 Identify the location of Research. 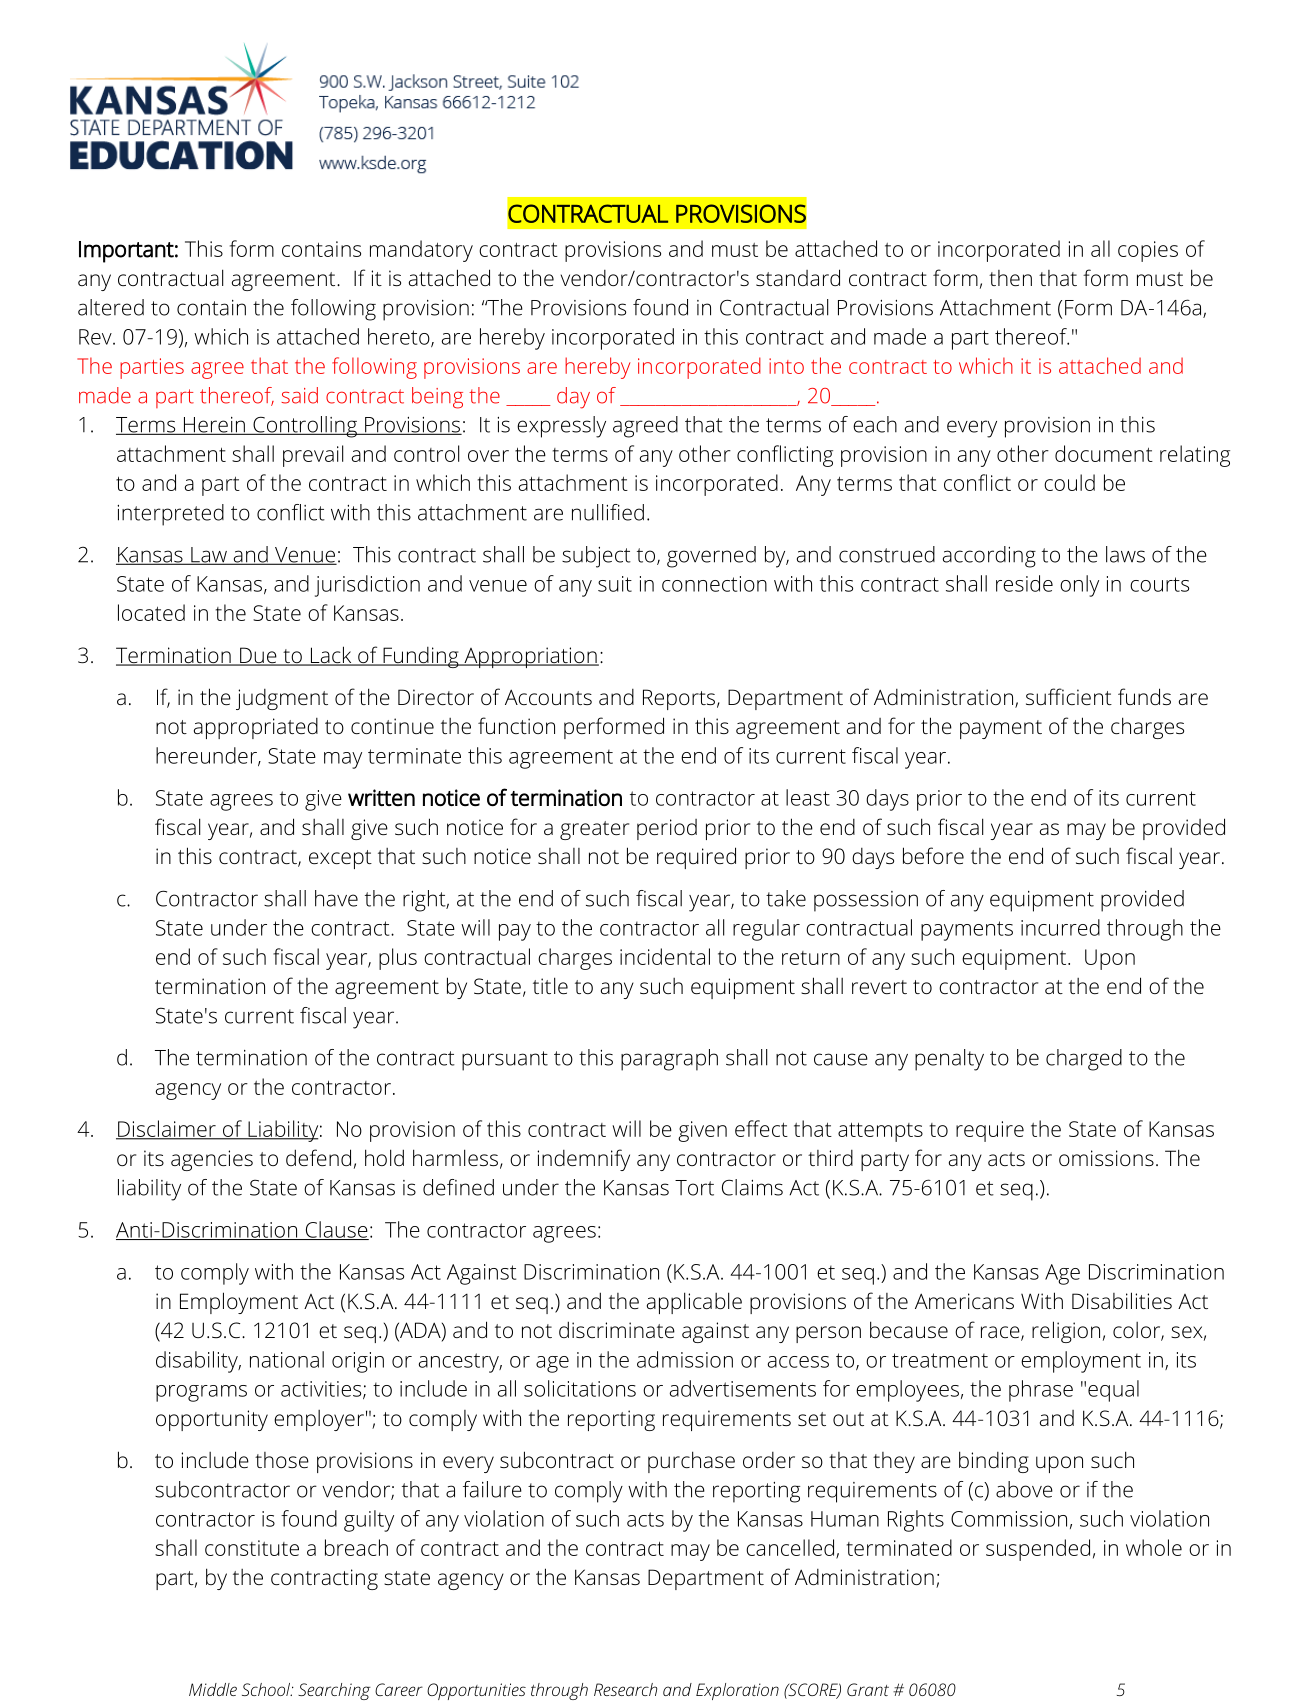
(625, 1689).
